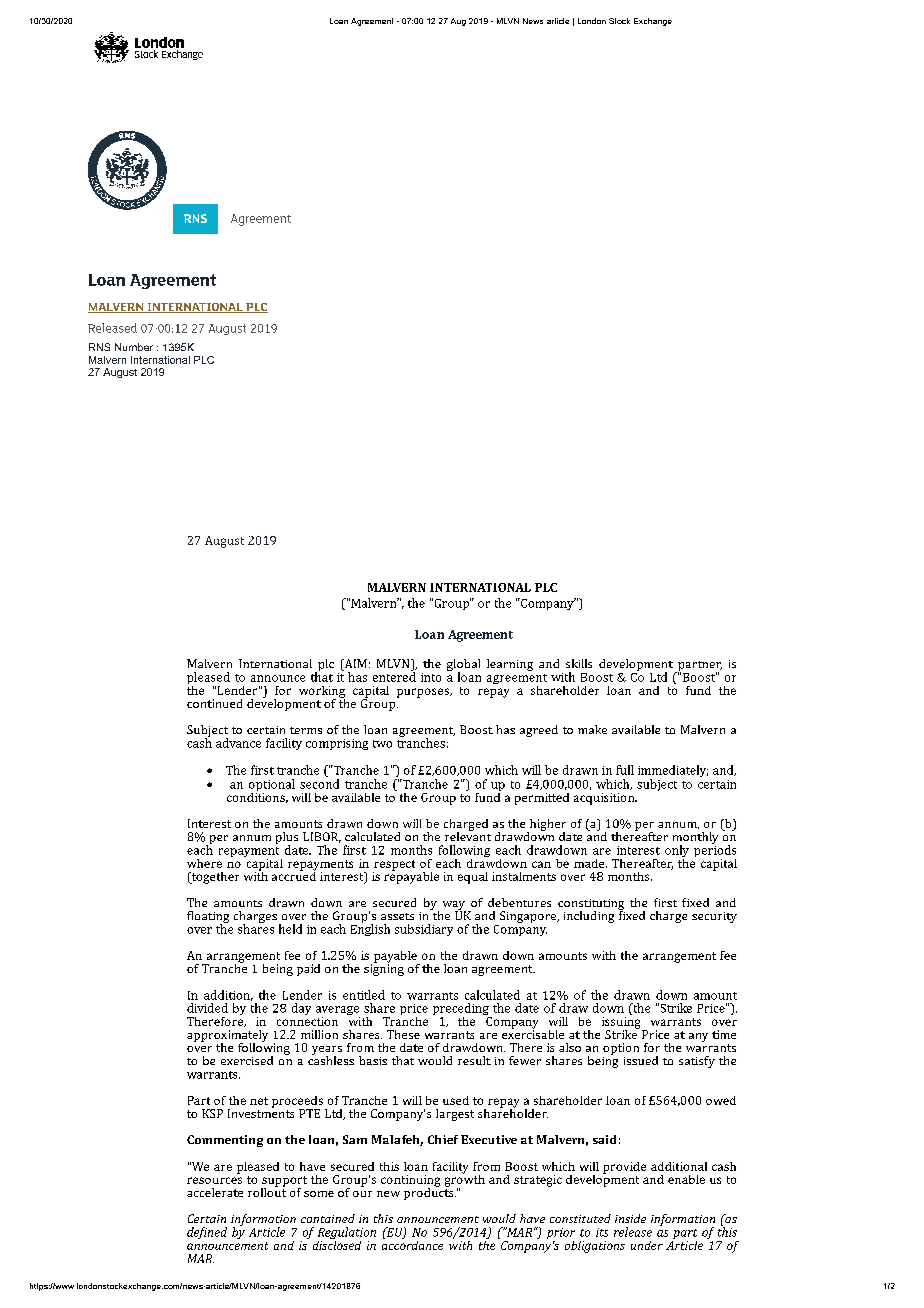 This page has width=924, height=1308. What do you see at coordinates (579, 663) in the page?
I see `skills` at bounding box center [579, 663].
